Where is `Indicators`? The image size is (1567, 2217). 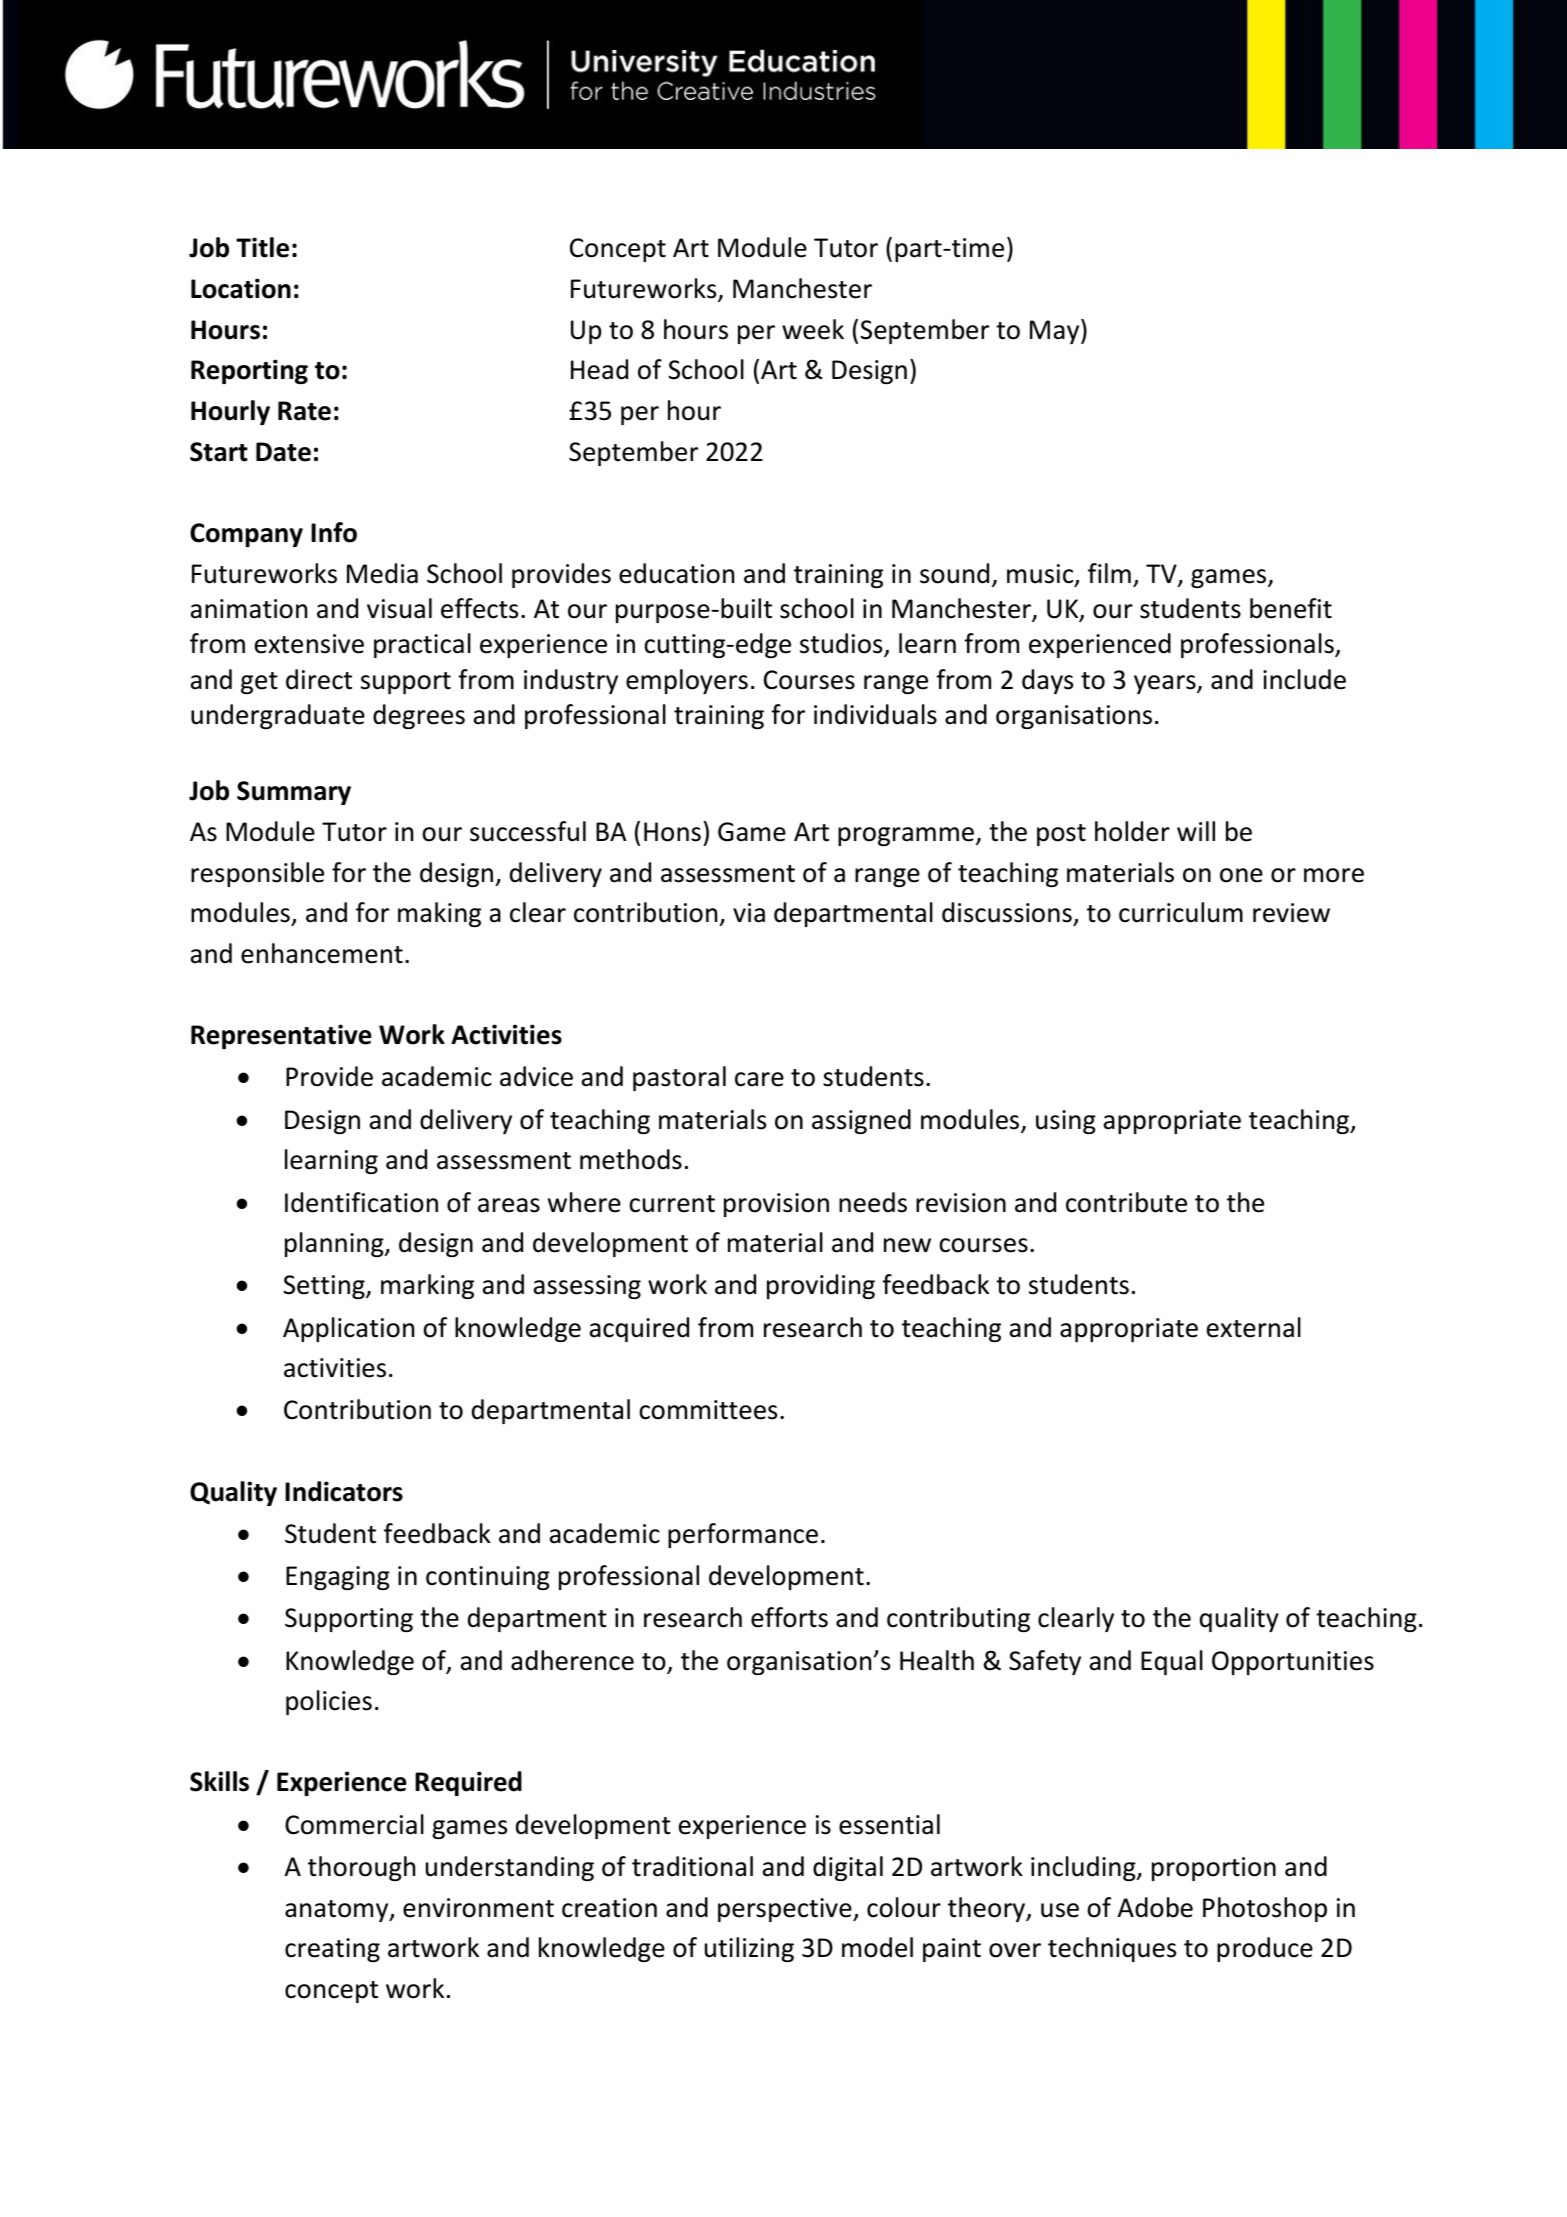
Indicators is located at coordinates (344, 1491).
